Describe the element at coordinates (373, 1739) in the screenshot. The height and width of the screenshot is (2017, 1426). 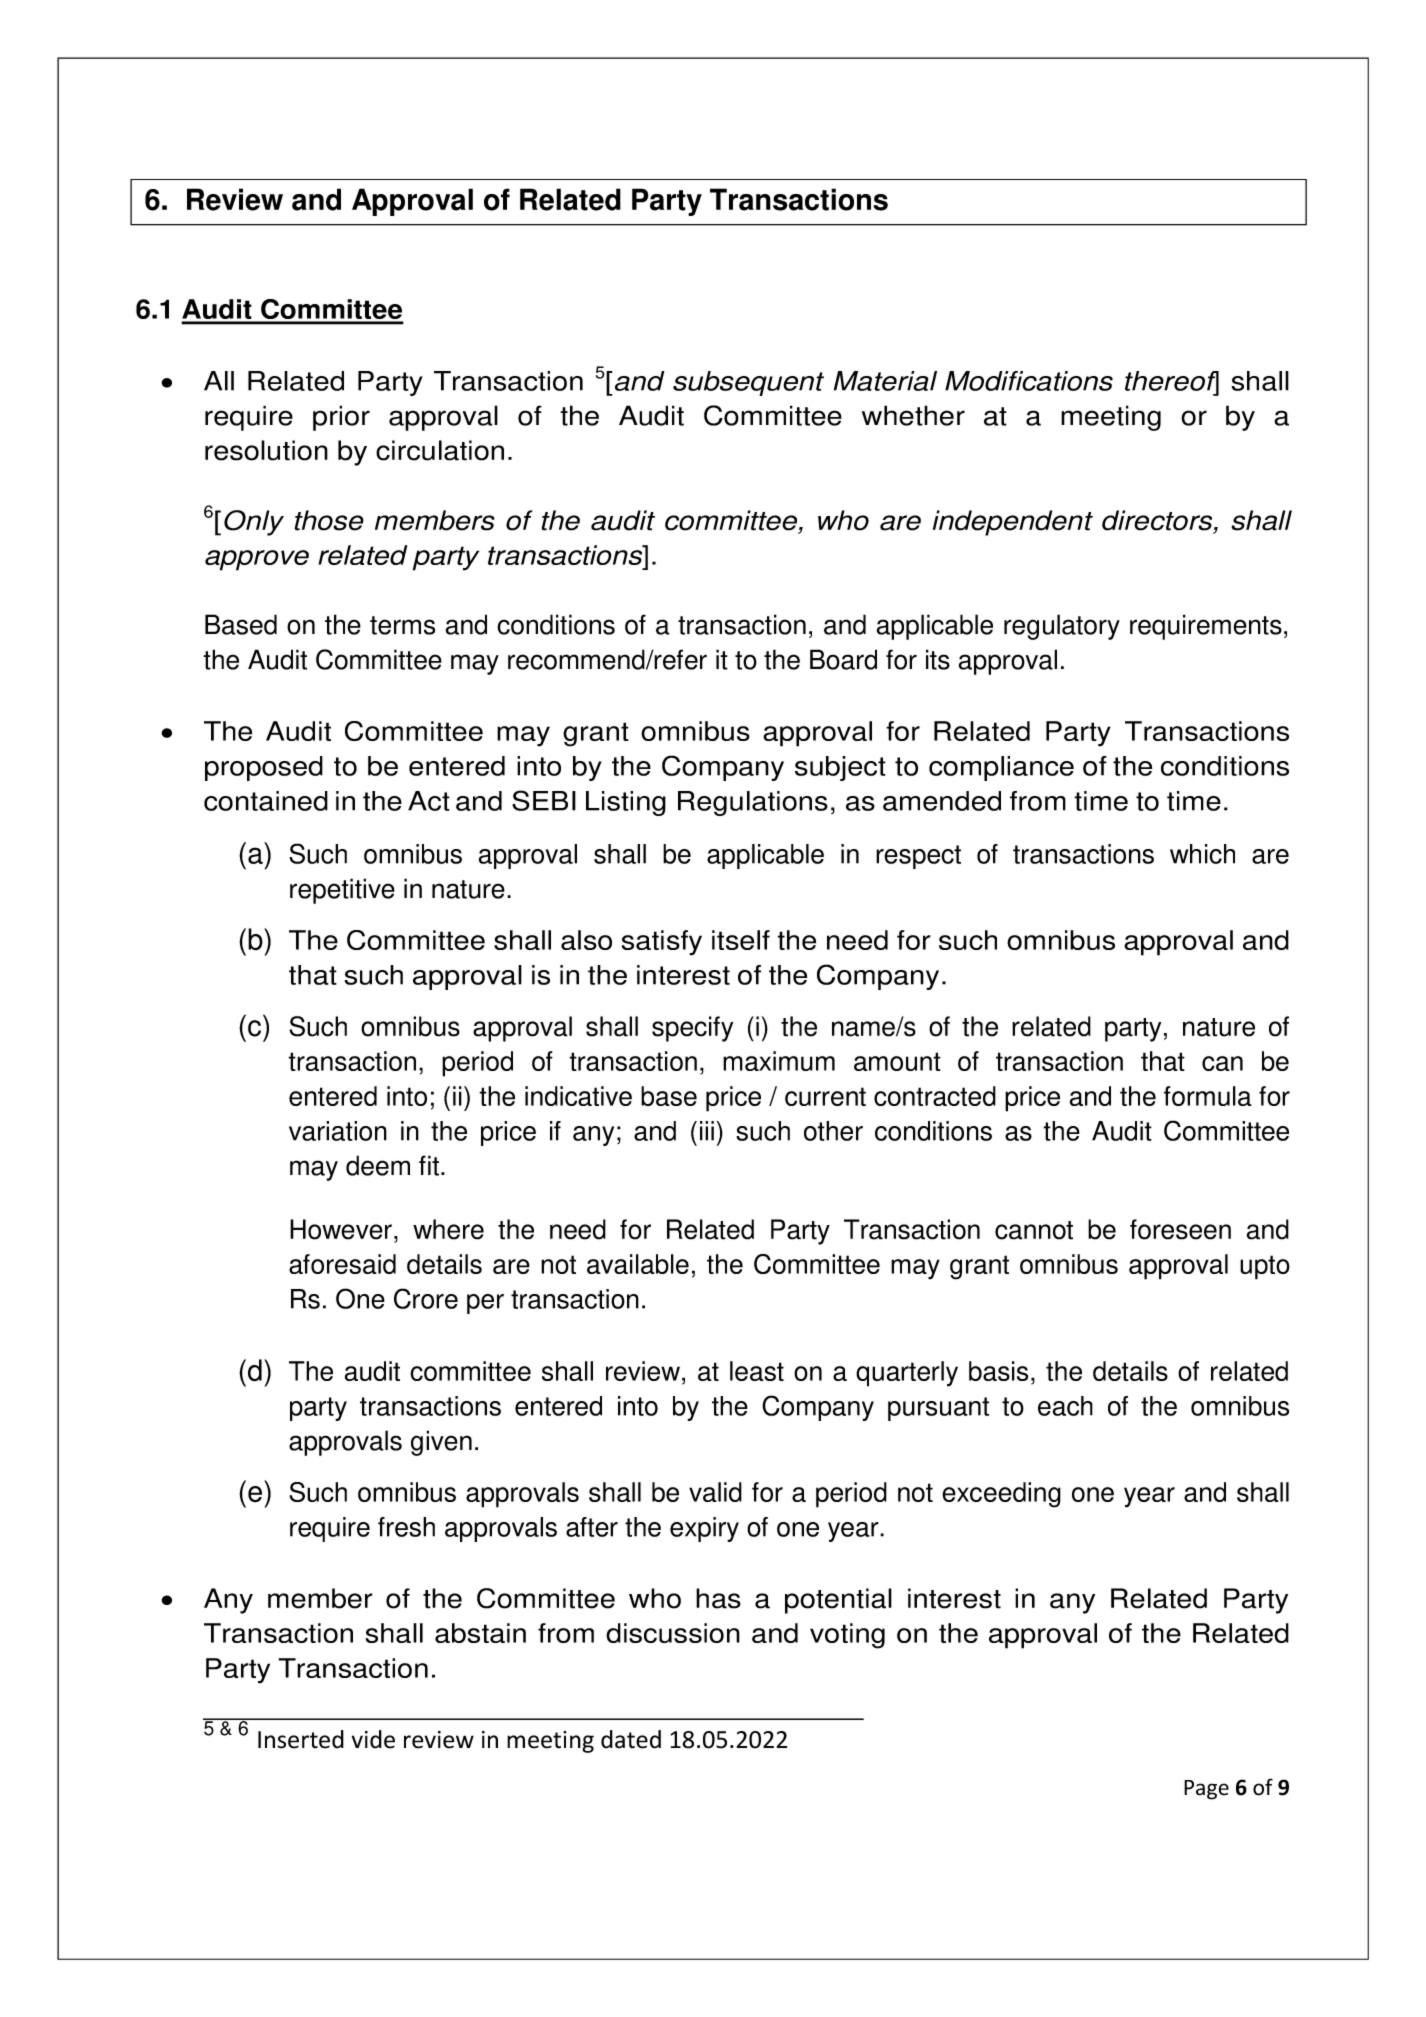
I see `vide` at that location.
